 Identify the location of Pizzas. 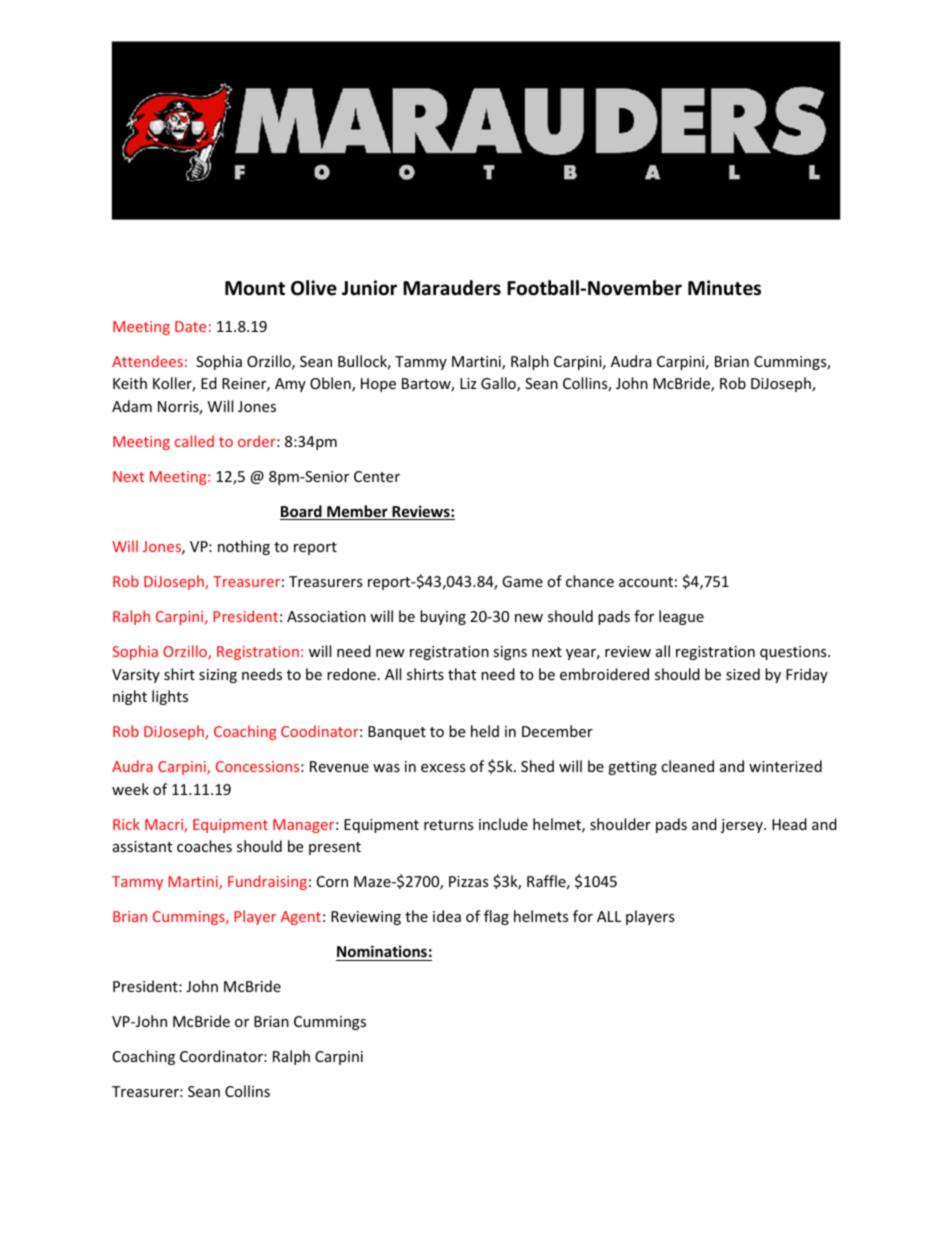
(468, 881).
